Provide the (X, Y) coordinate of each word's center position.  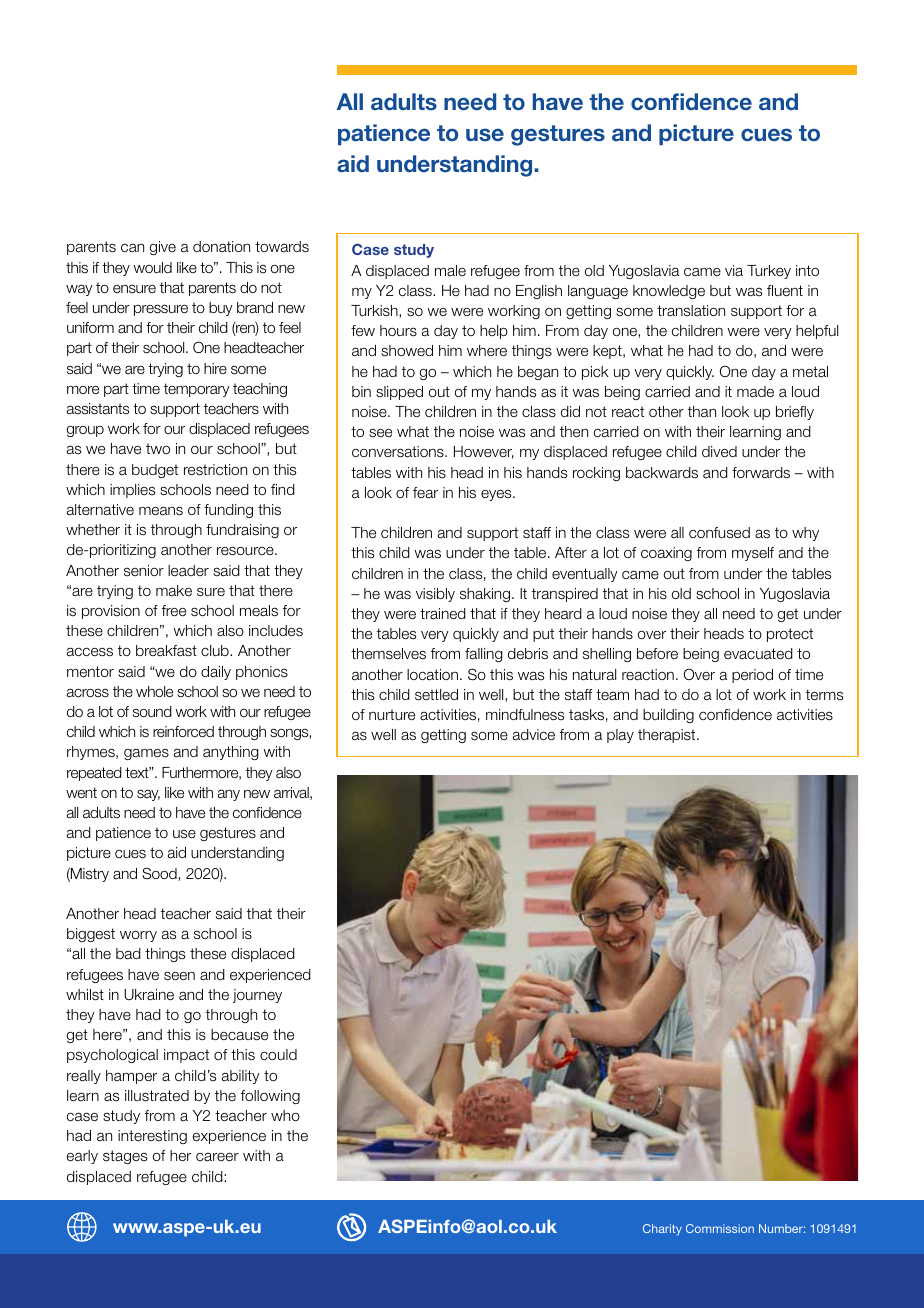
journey (257, 996)
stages (125, 1157)
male (450, 271)
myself (753, 554)
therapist (668, 736)
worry (138, 936)
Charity (662, 1230)
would (152, 267)
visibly (435, 595)
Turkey (769, 272)
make (174, 591)
